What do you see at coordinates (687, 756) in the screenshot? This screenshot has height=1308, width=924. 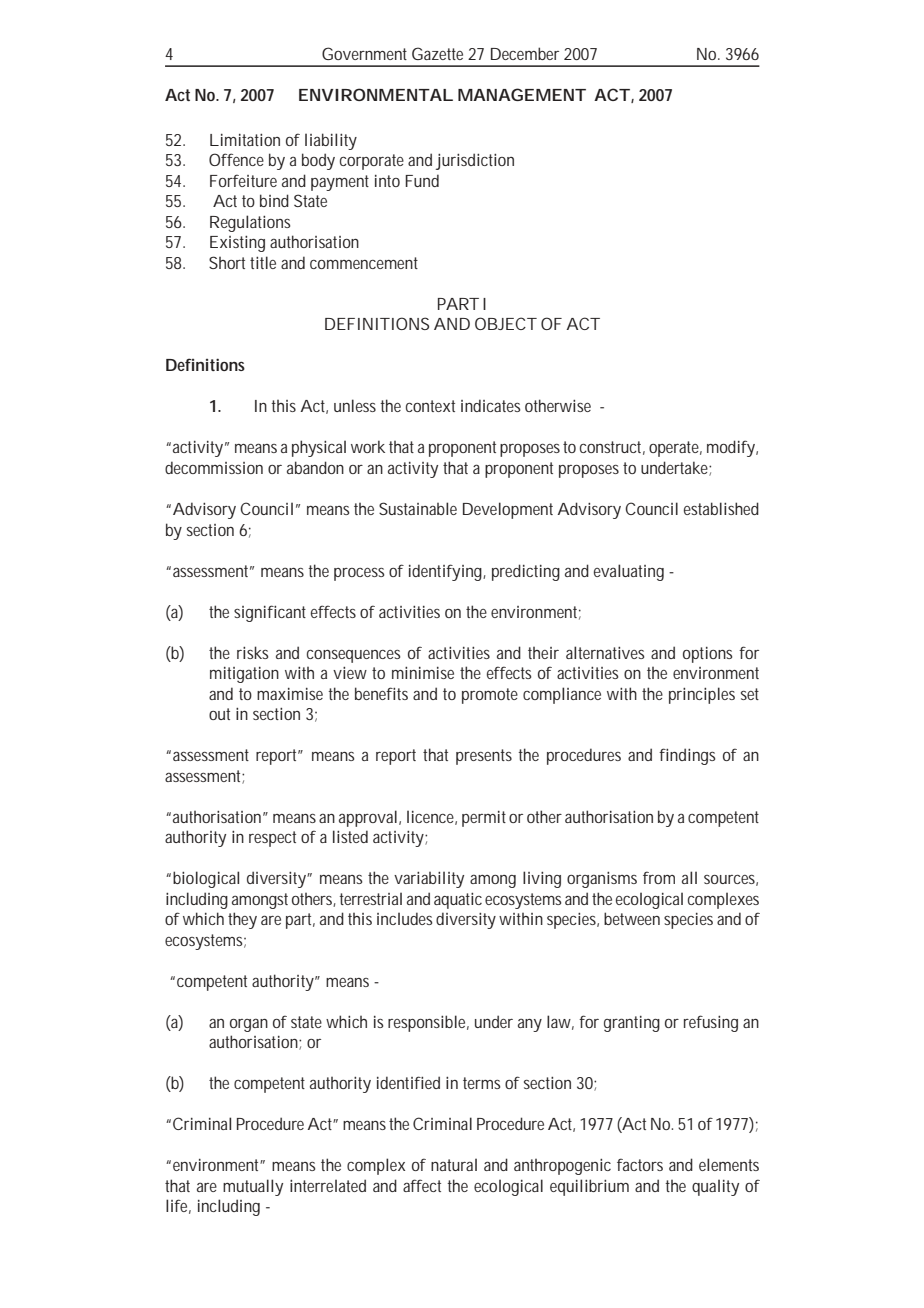 I see `findings` at bounding box center [687, 756].
